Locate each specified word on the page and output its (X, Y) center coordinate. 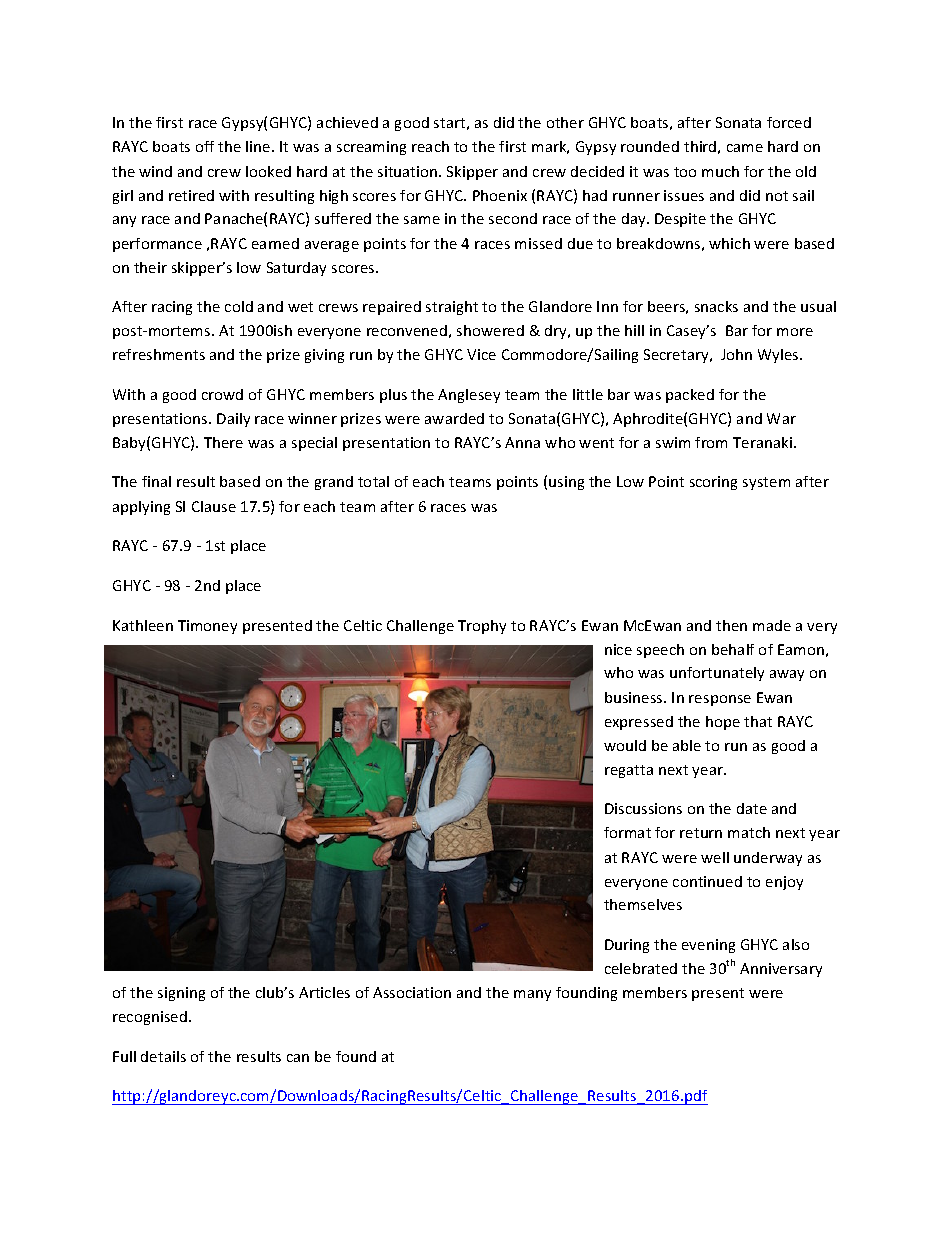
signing (181, 994)
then (731, 625)
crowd (222, 394)
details (163, 1056)
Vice (481, 354)
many (532, 995)
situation (409, 171)
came (745, 148)
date (752, 808)
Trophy (482, 627)
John (736, 354)
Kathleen (143, 625)
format (627, 832)
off (205, 146)
